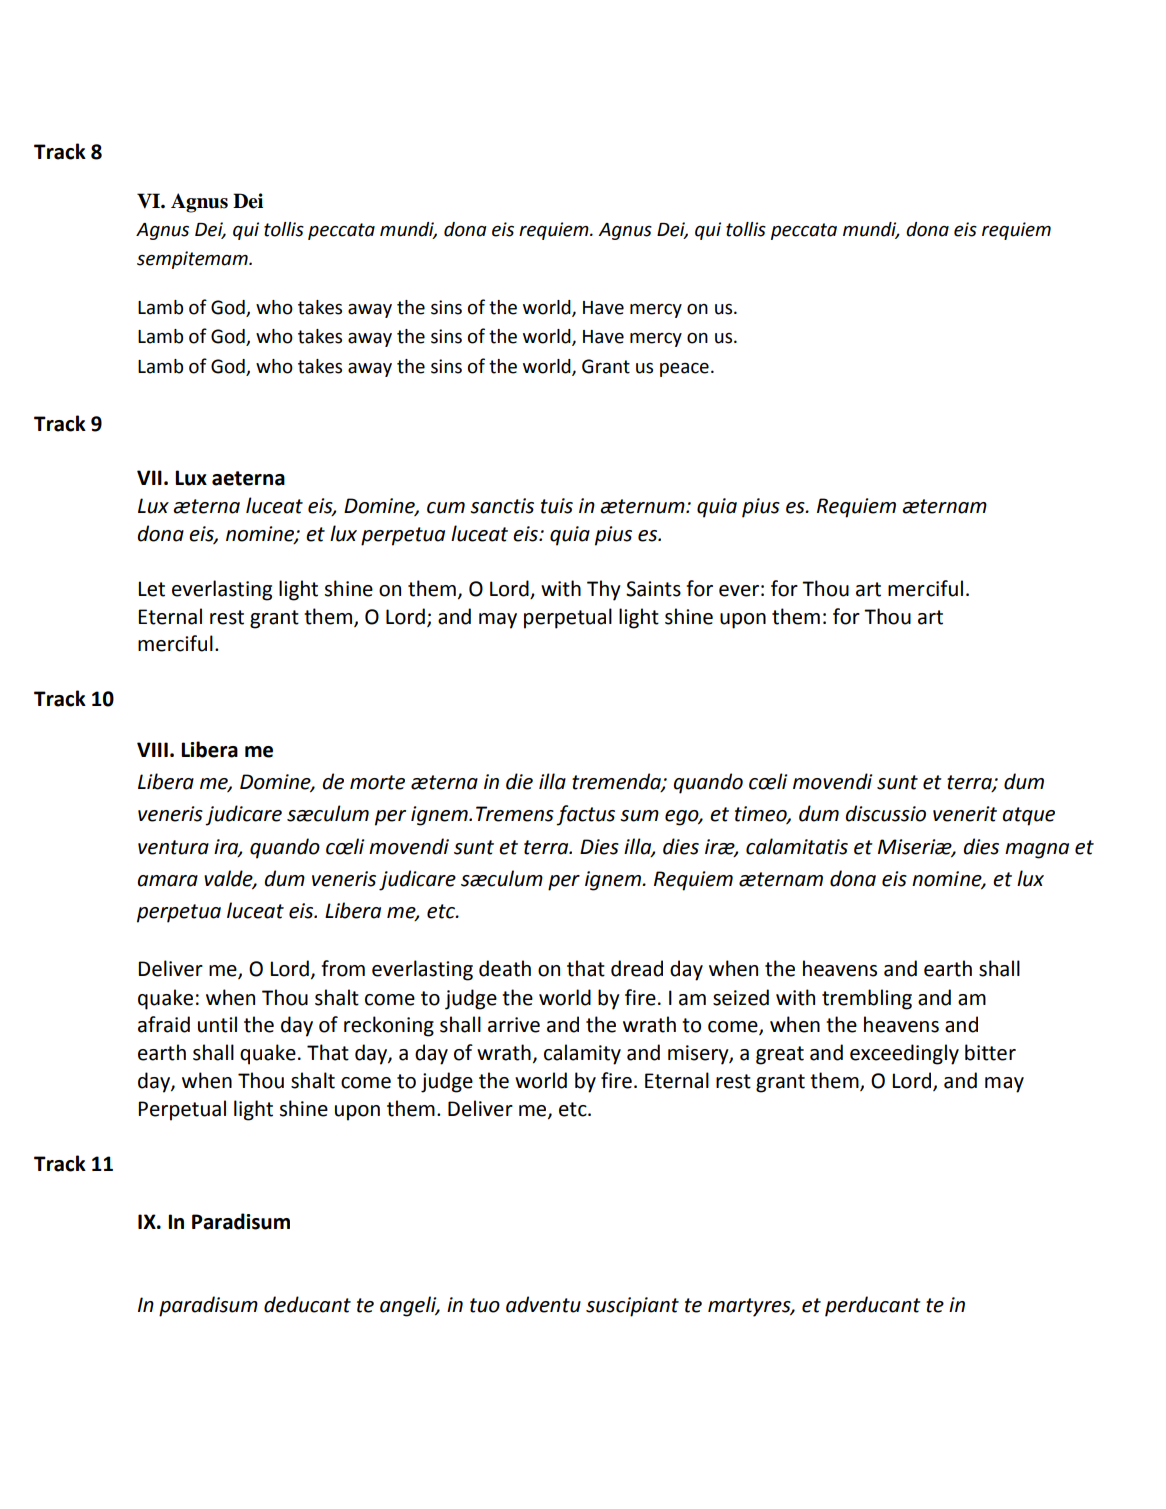 The width and height of the document is (1166, 1509). I want to click on cum, so click(446, 508).
